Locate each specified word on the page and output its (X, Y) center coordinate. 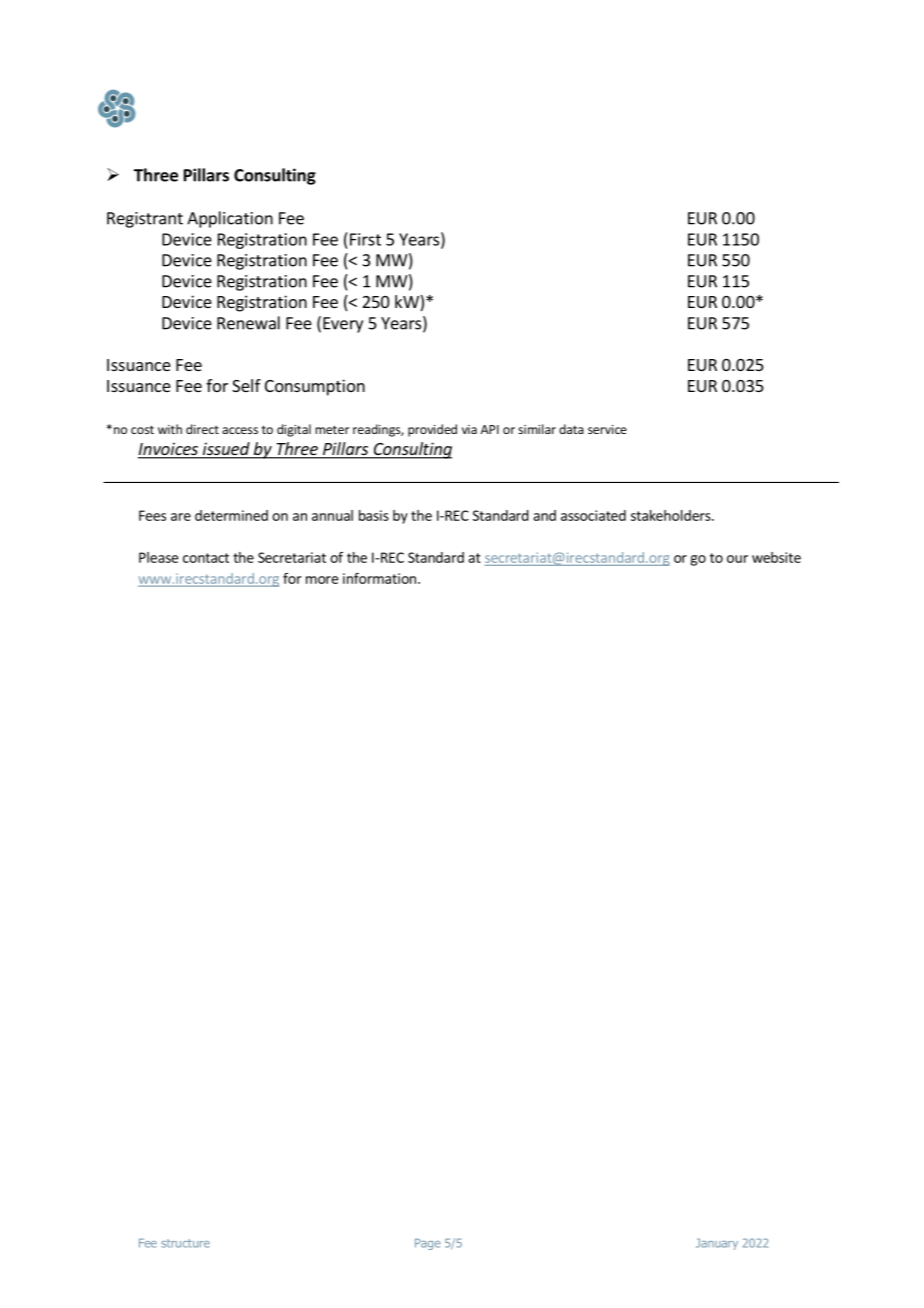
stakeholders (672, 515)
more (322, 580)
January (717, 1244)
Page (427, 1244)
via (469, 429)
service (607, 429)
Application (230, 219)
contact (206, 558)
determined (231, 515)
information (379, 578)
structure (185, 1243)
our (737, 559)
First (365, 239)
